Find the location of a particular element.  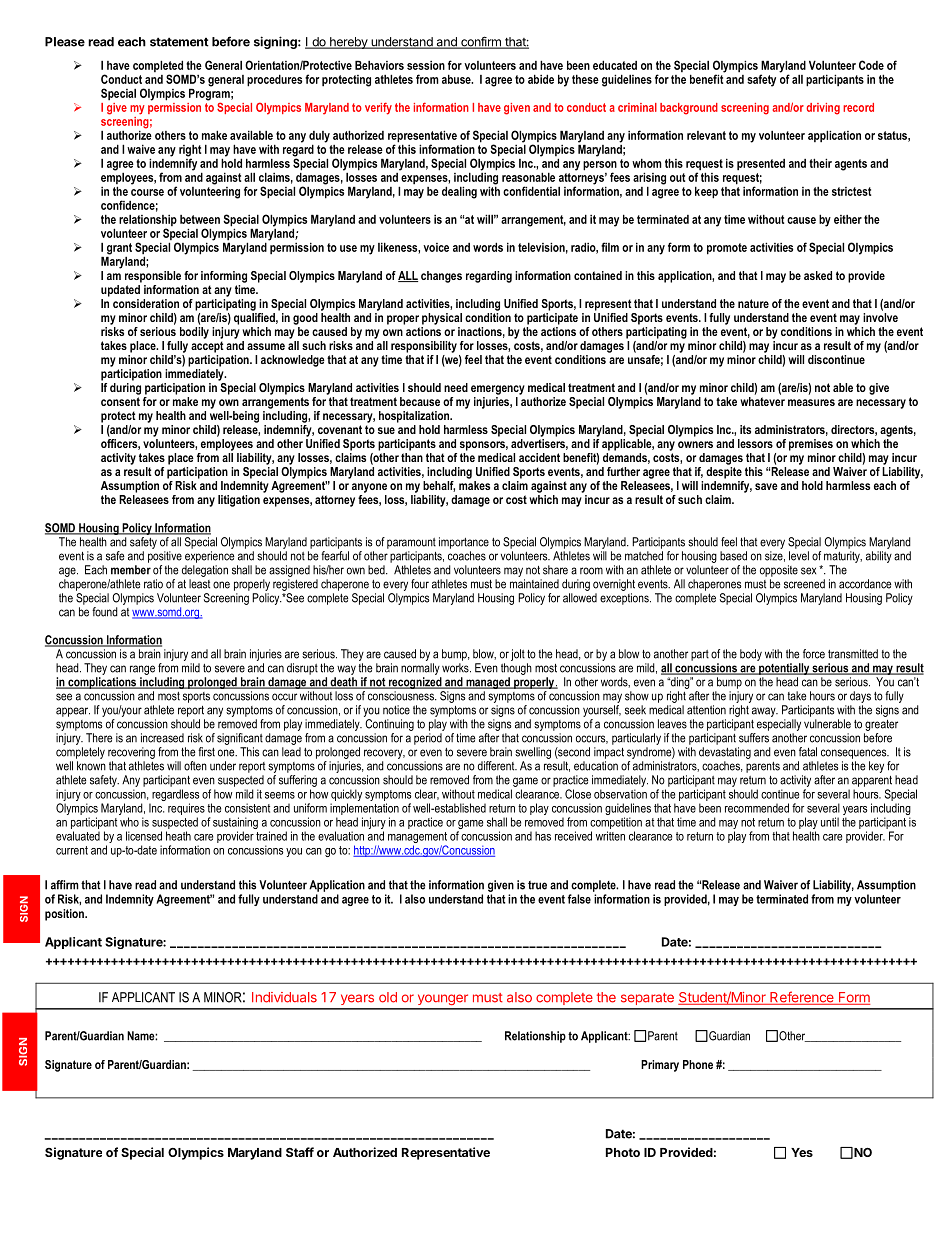

four is located at coordinates (420, 584).
